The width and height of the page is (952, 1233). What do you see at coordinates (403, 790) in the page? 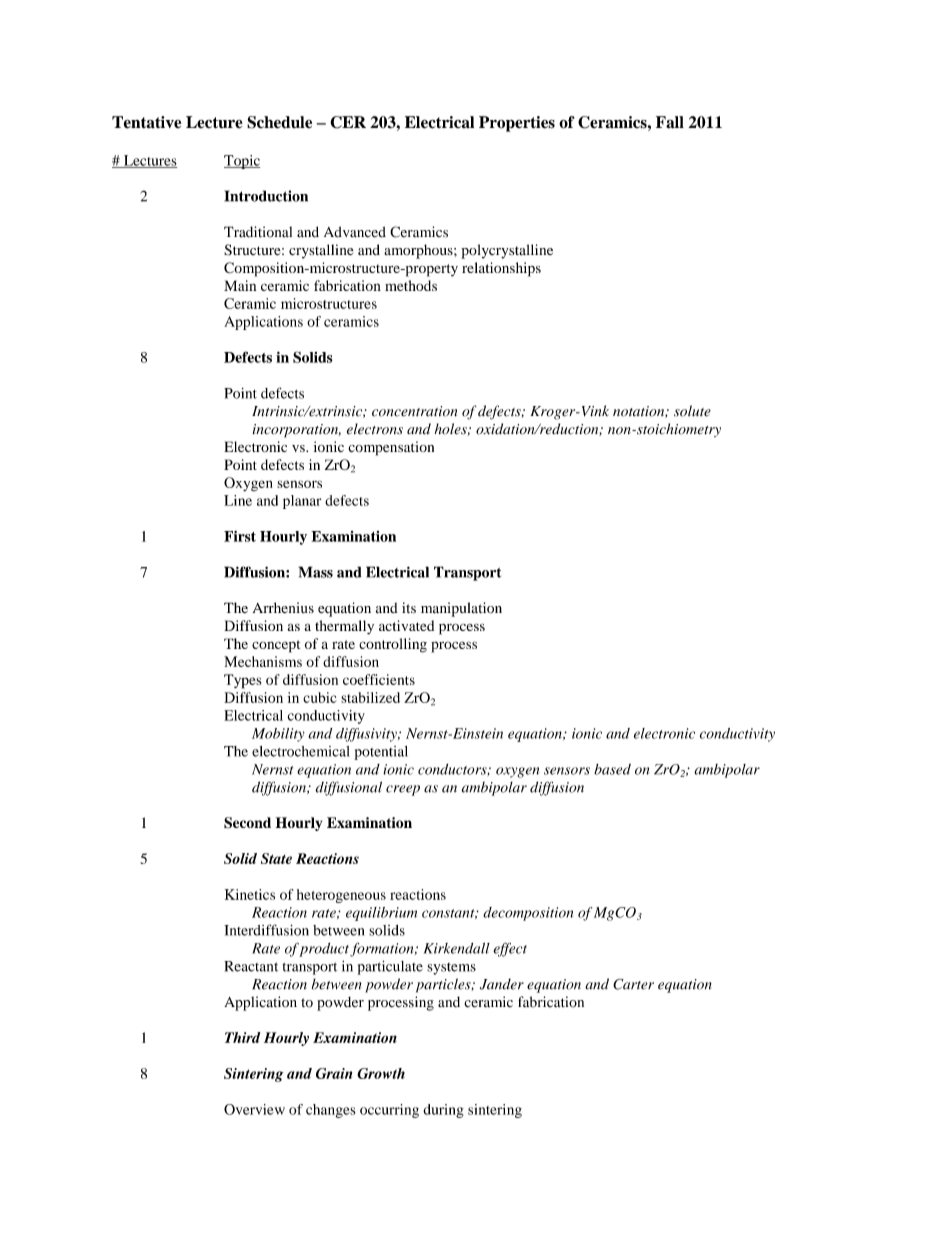
I see `creep` at bounding box center [403, 790].
